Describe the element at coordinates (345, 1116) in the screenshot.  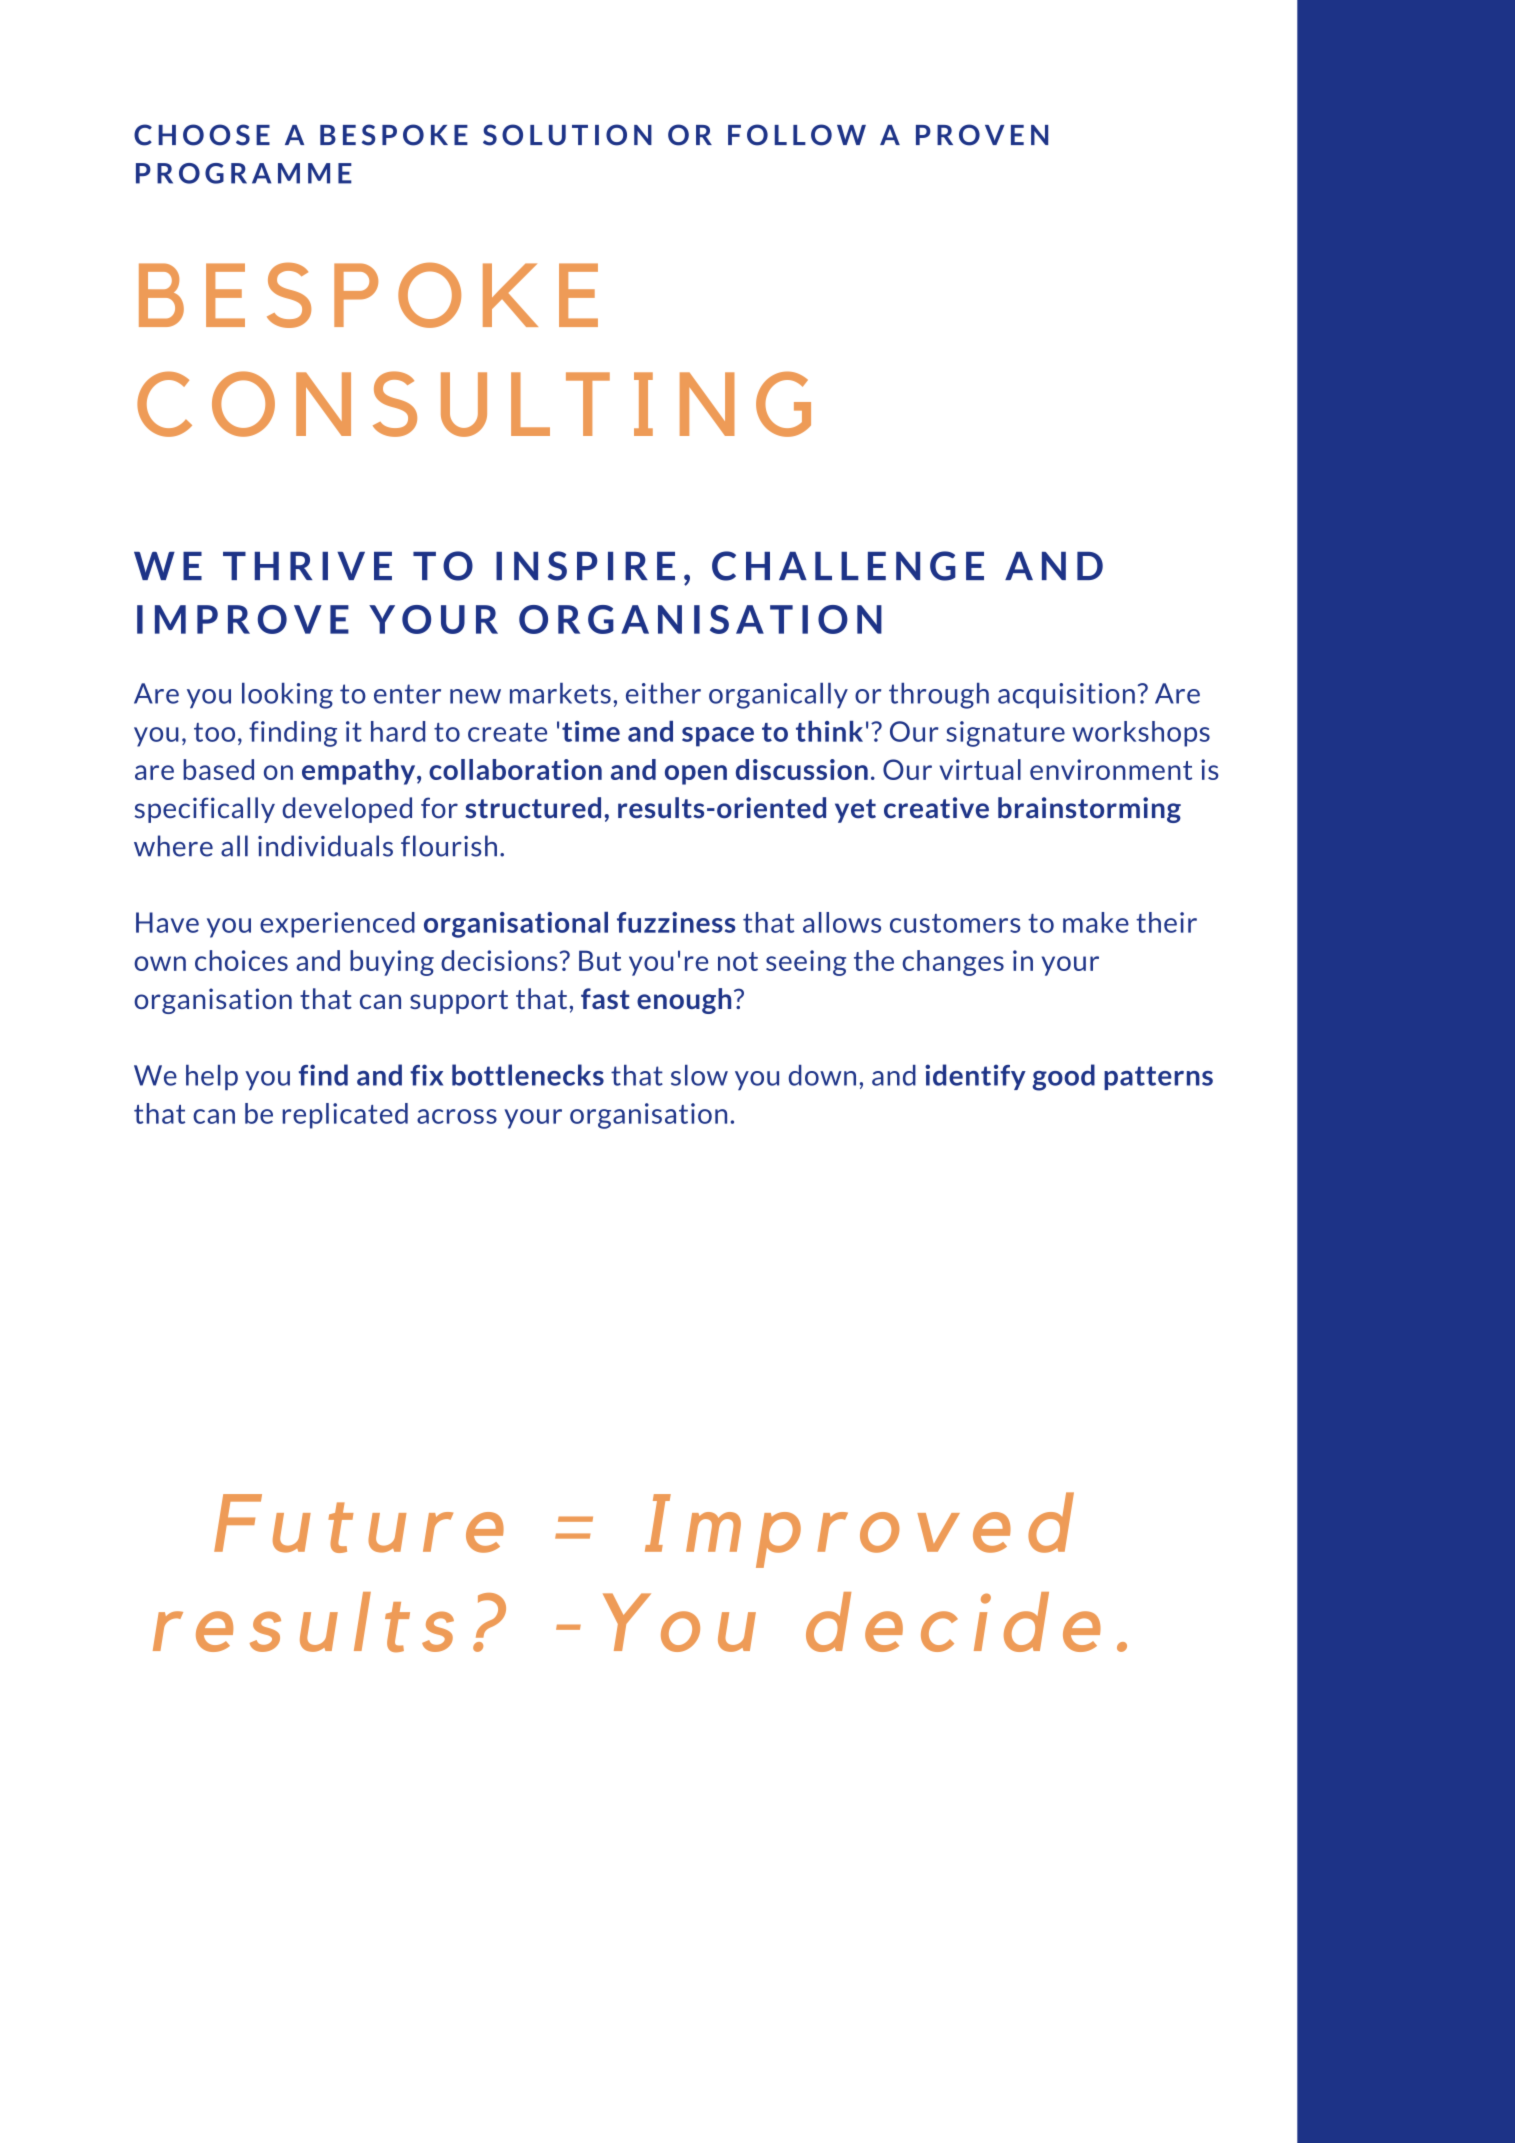
I see `replicated` at that location.
